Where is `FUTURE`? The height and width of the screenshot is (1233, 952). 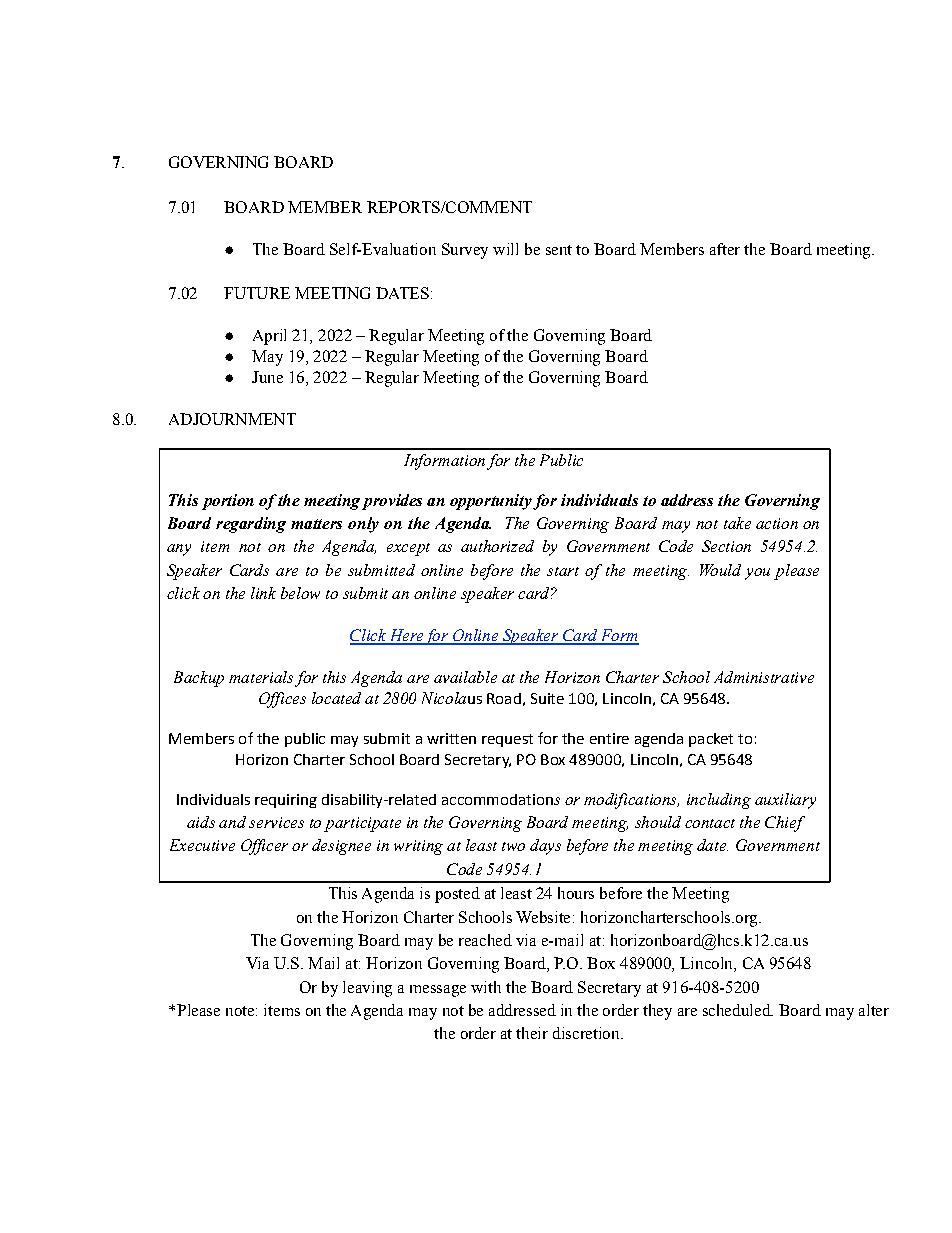
FUTURE is located at coordinates (257, 293).
